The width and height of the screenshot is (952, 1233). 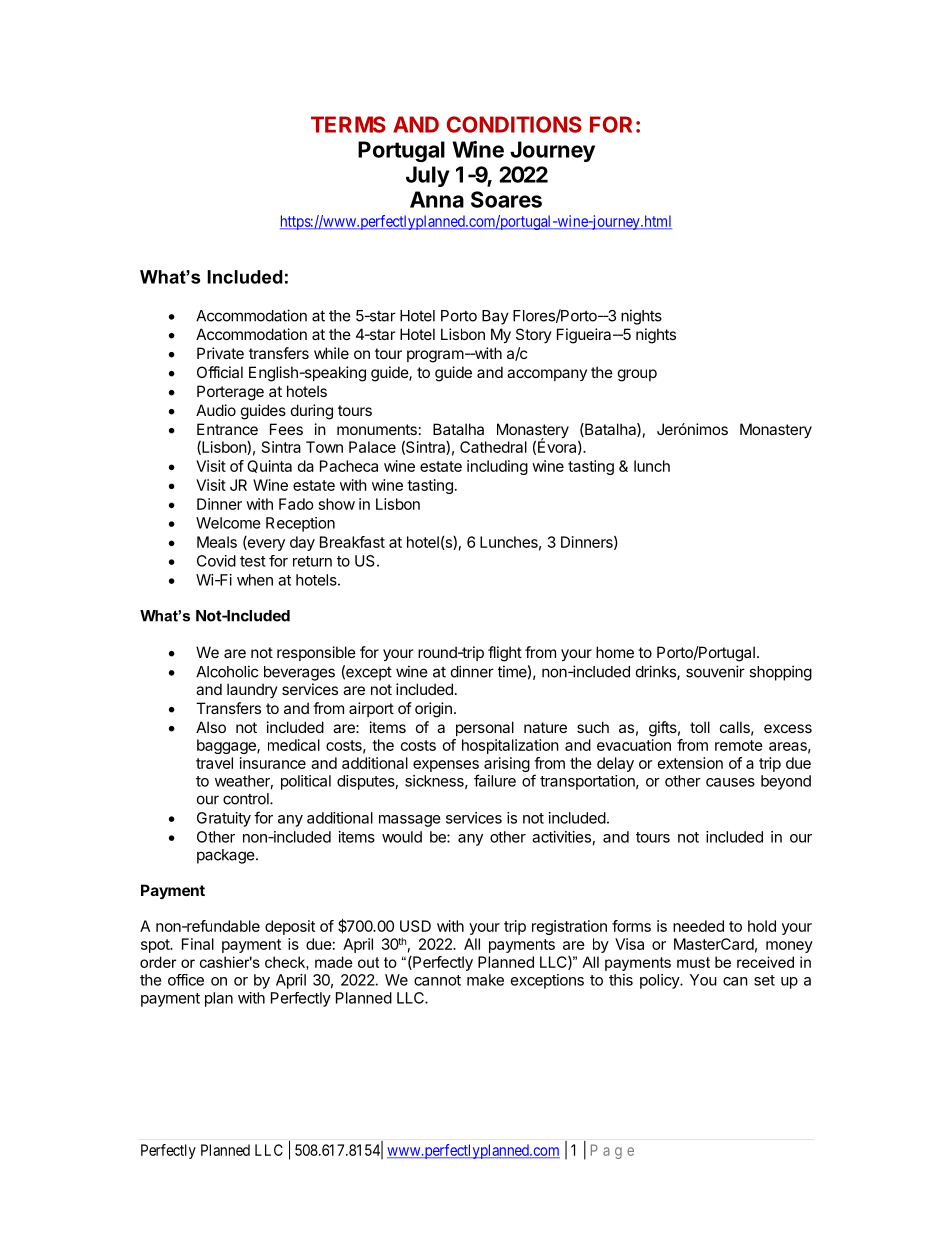 I want to click on CONDITIONS, so click(x=514, y=124).
